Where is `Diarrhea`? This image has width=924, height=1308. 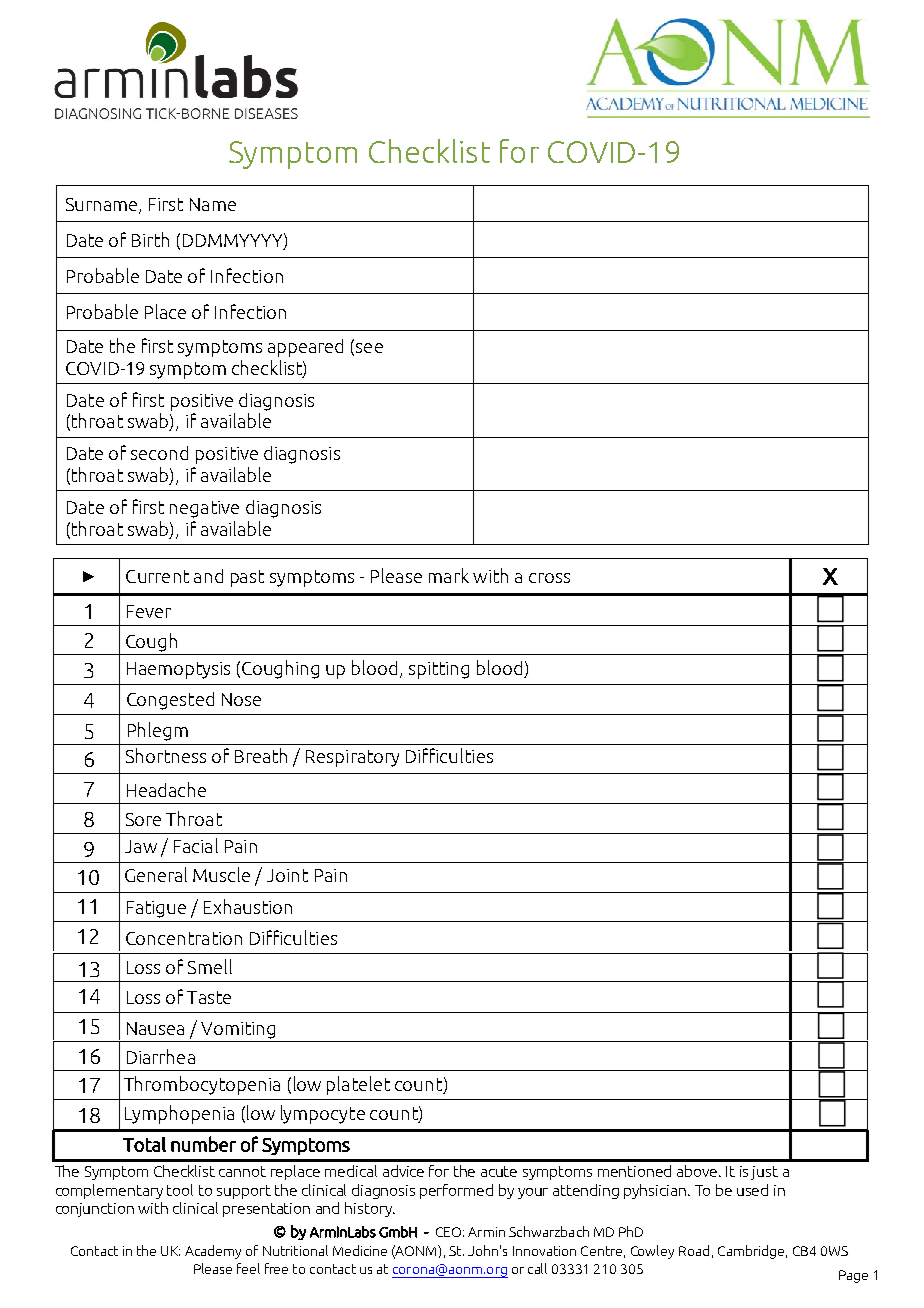 Diarrhea is located at coordinates (161, 1056).
